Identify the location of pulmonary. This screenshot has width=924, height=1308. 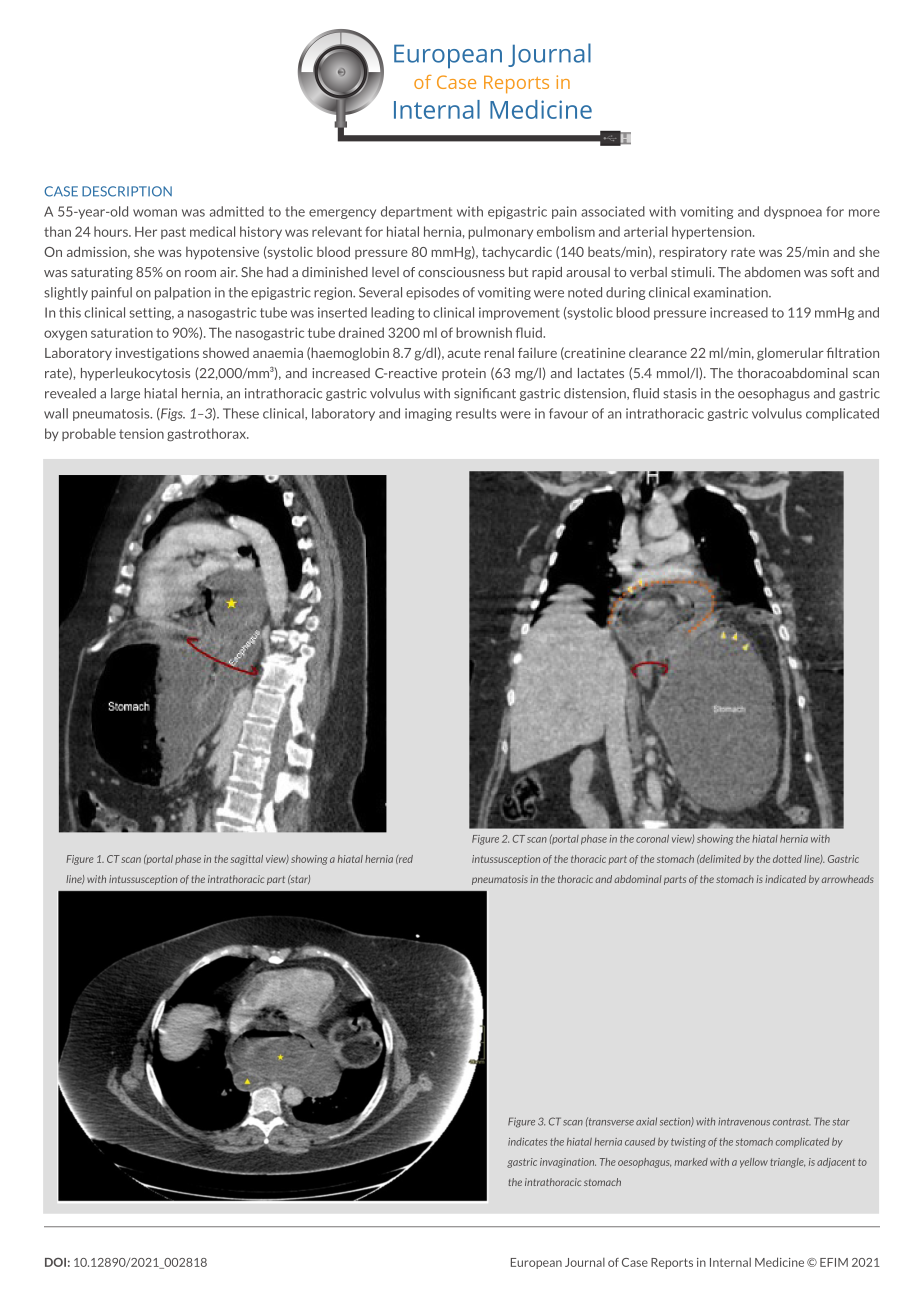
(500, 232).
